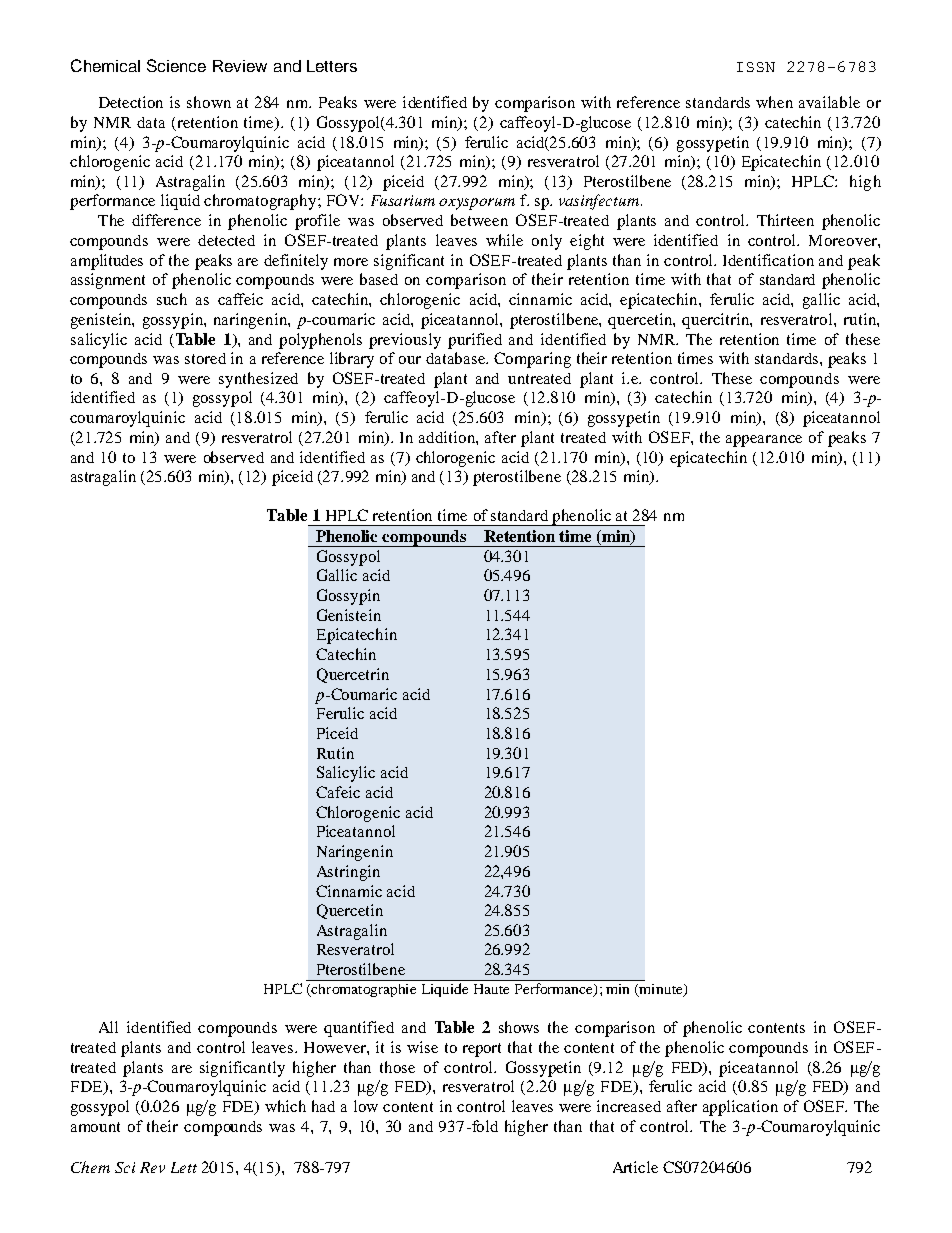 Image resolution: width=952 pixels, height=1233 pixels. Describe the element at coordinates (519, 1027) in the screenshot. I see `shows` at that location.
